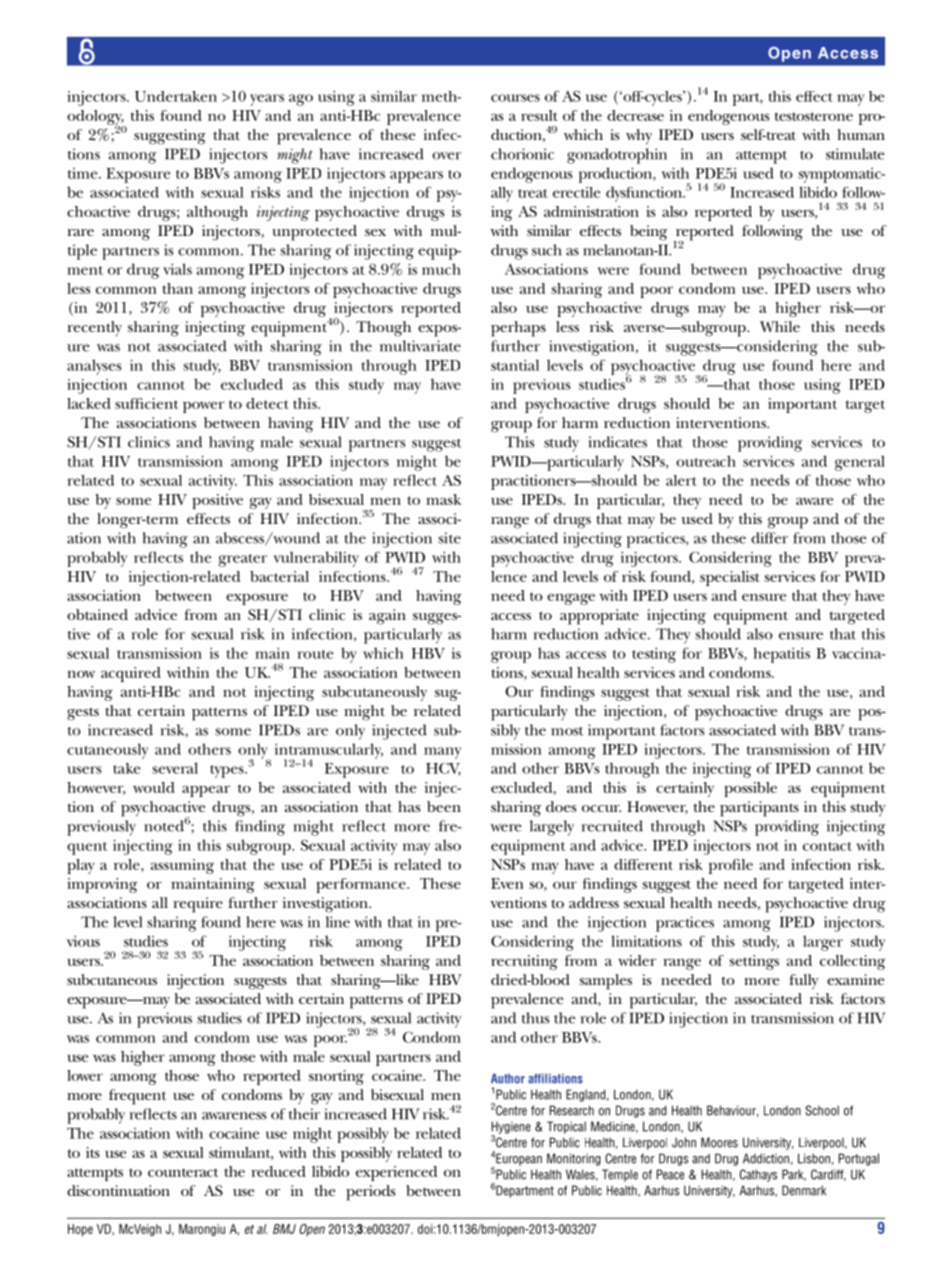 Image resolution: width=952 pixels, height=1270 pixels. I want to click on acquired, so click(131, 674).
